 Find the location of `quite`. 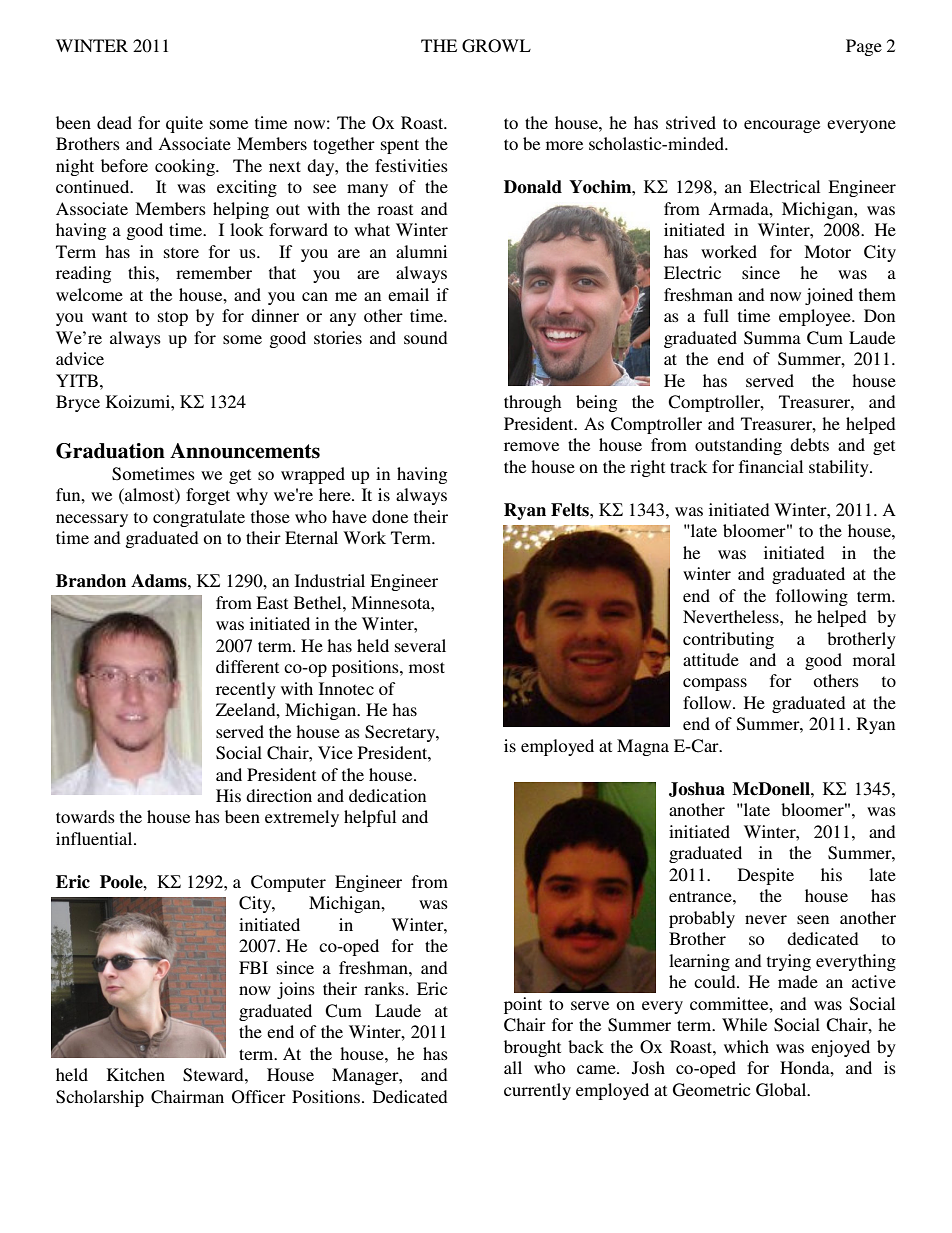

quite is located at coordinates (184, 124).
